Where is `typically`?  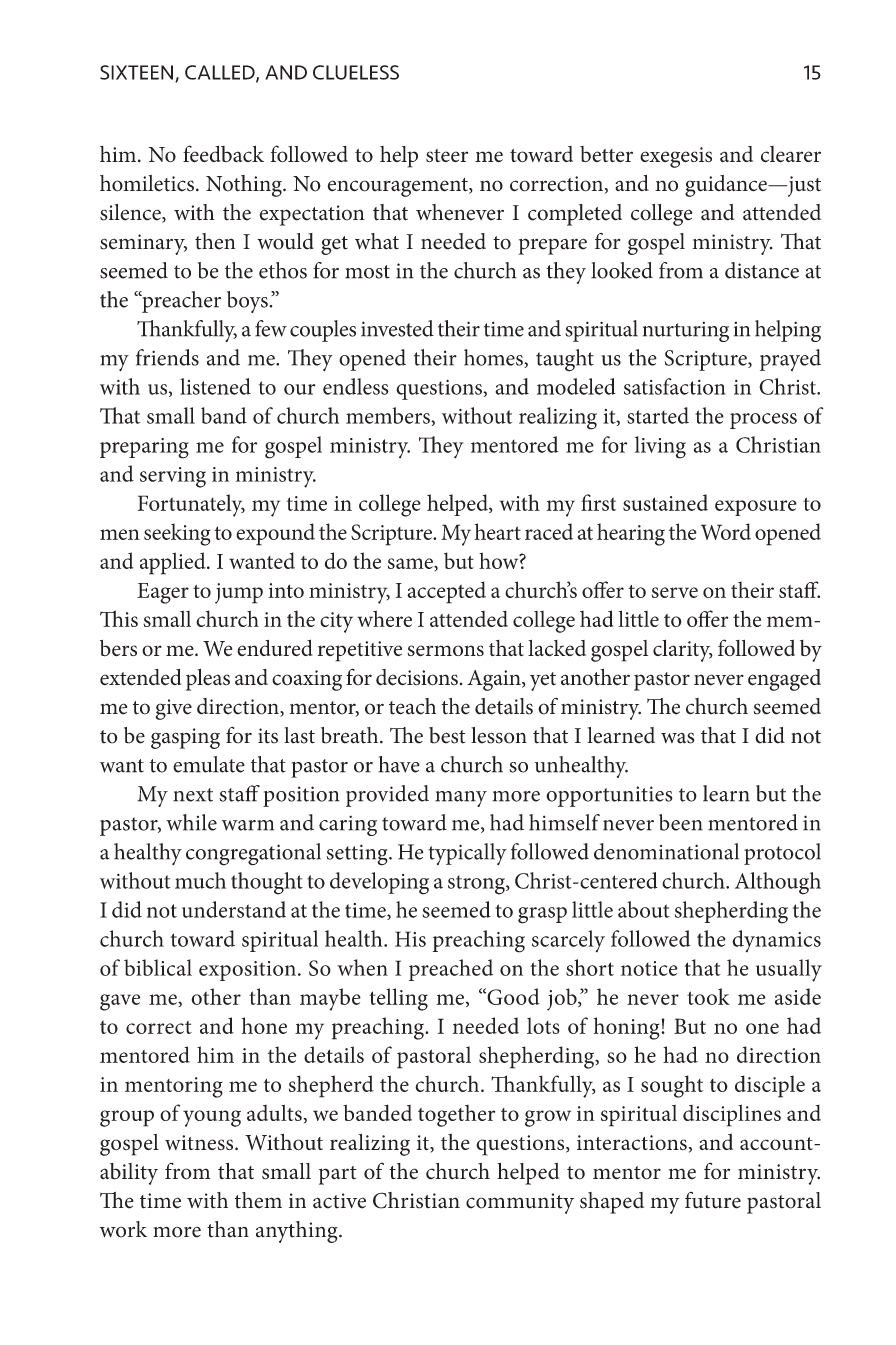 typically is located at coordinates (468, 854).
